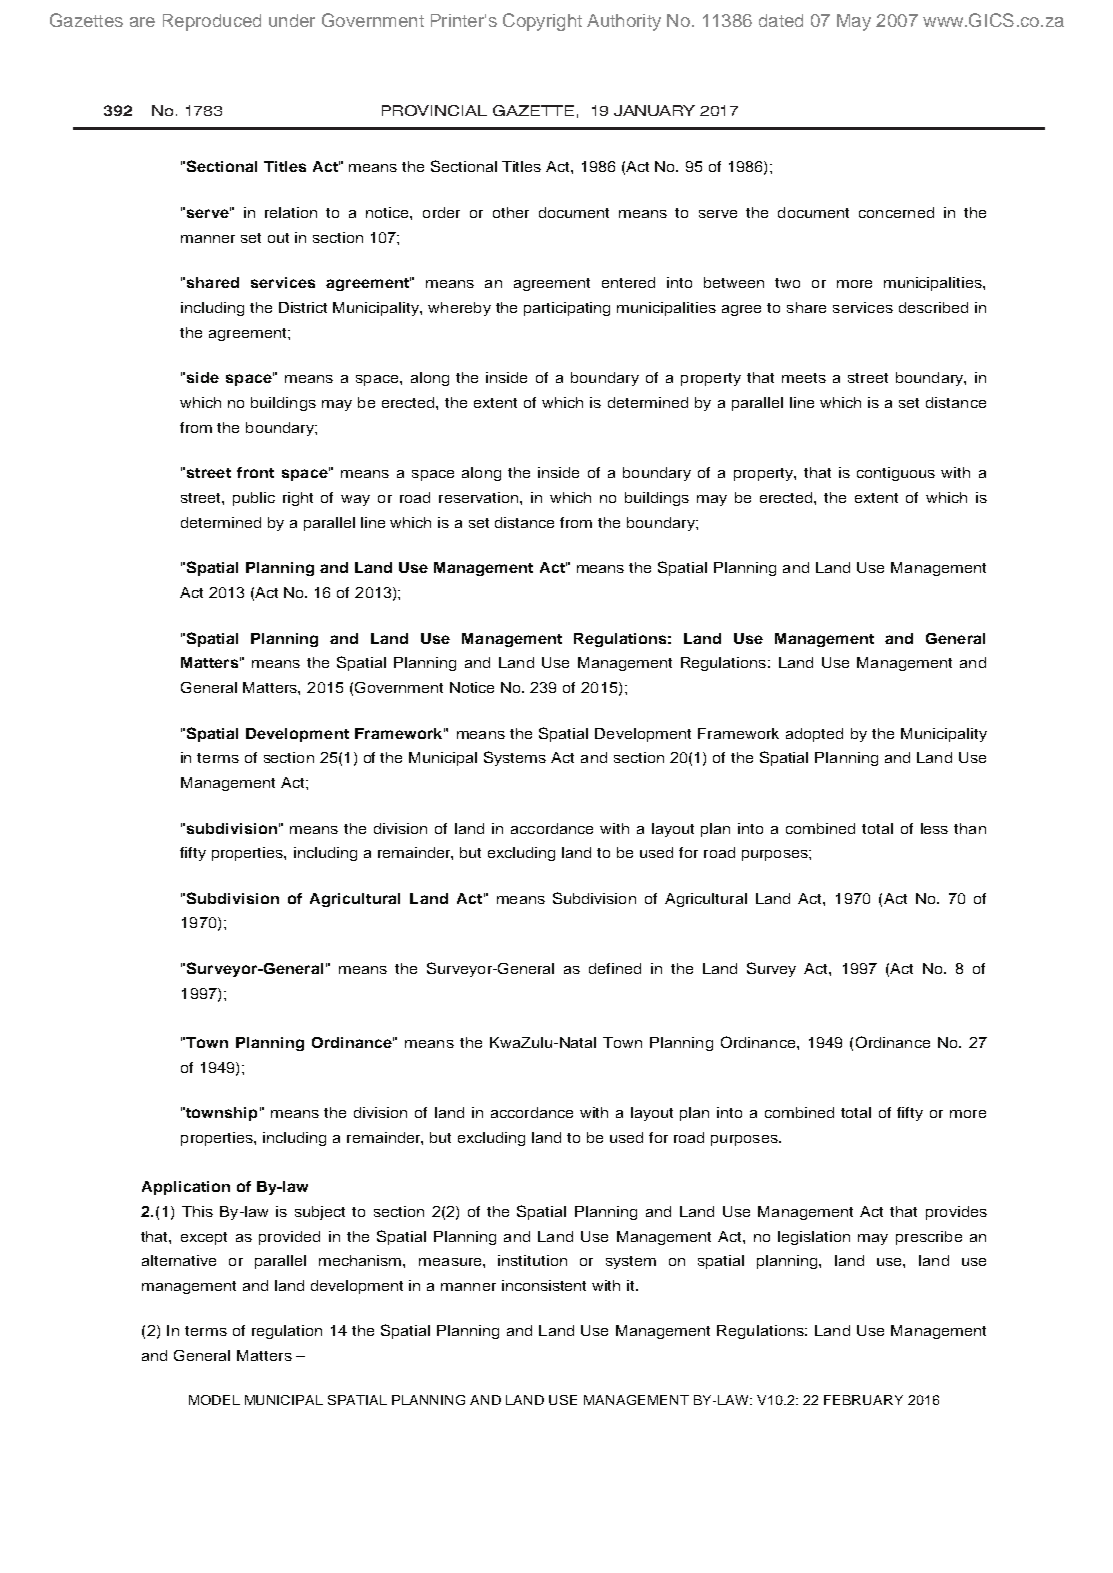 The width and height of the screenshot is (1113, 1573). What do you see at coordinates (544, 1285) in the screenshot?
I see `inconsistent` at bounding box center [544, 1285].
